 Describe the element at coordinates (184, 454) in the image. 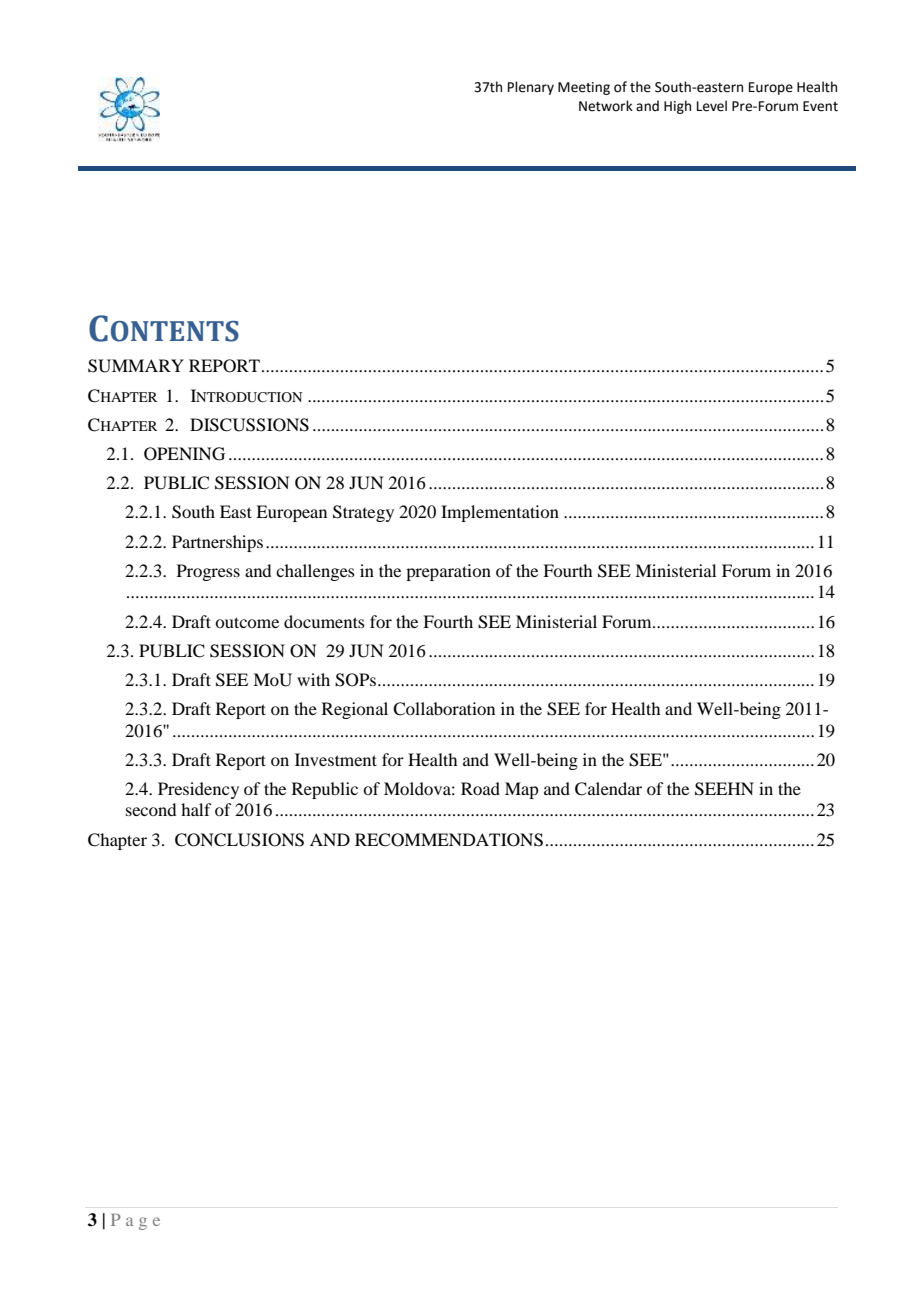

I see `OPENING` at that location.
